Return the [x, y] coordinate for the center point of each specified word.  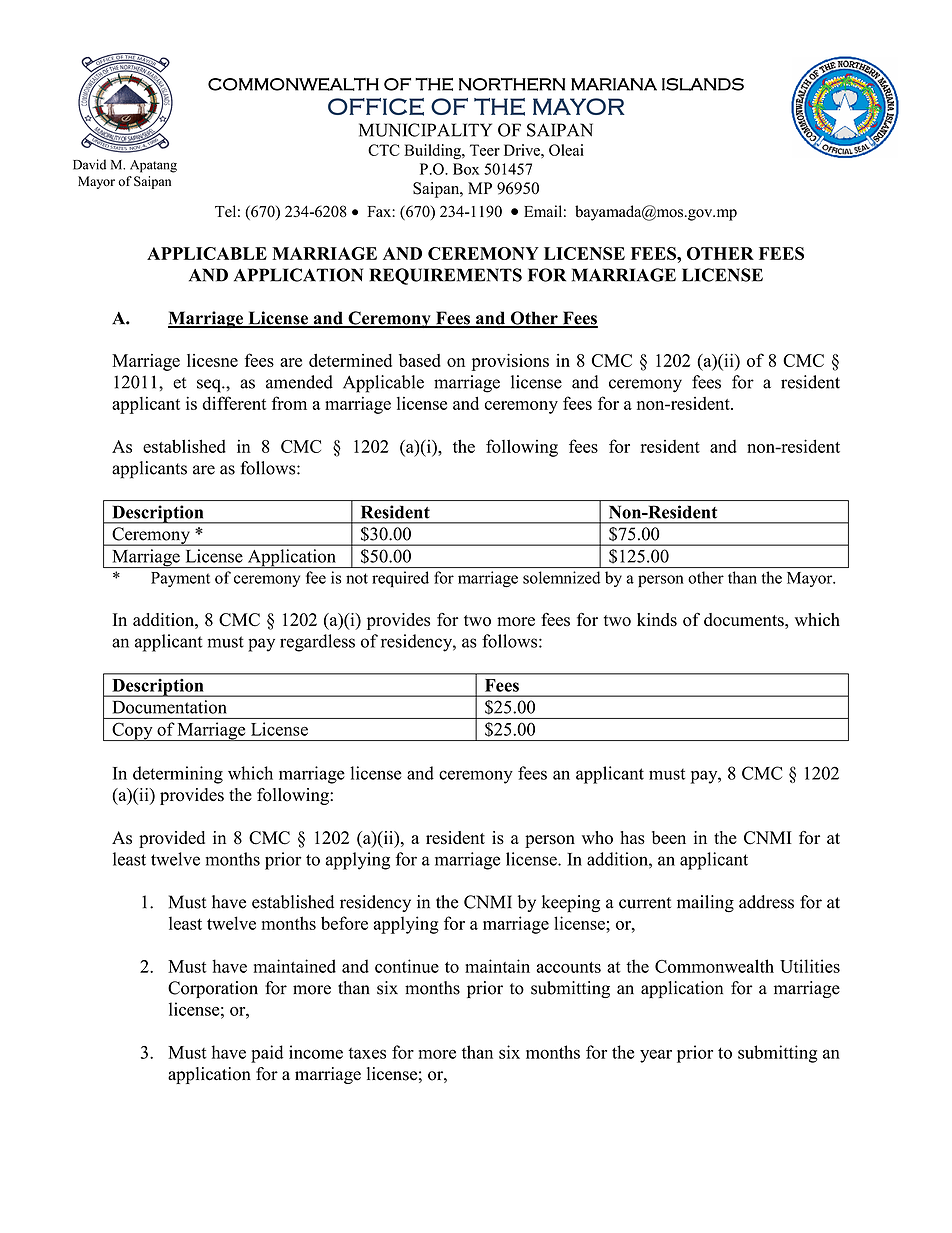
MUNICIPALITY [425, 130]
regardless [317, 643]
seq [210, 386]
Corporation [213, 989]
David [89, 164]
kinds [657, 620]
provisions [510, 362]
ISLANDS [703, 84]
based [420, 360]
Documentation [169, 707]
